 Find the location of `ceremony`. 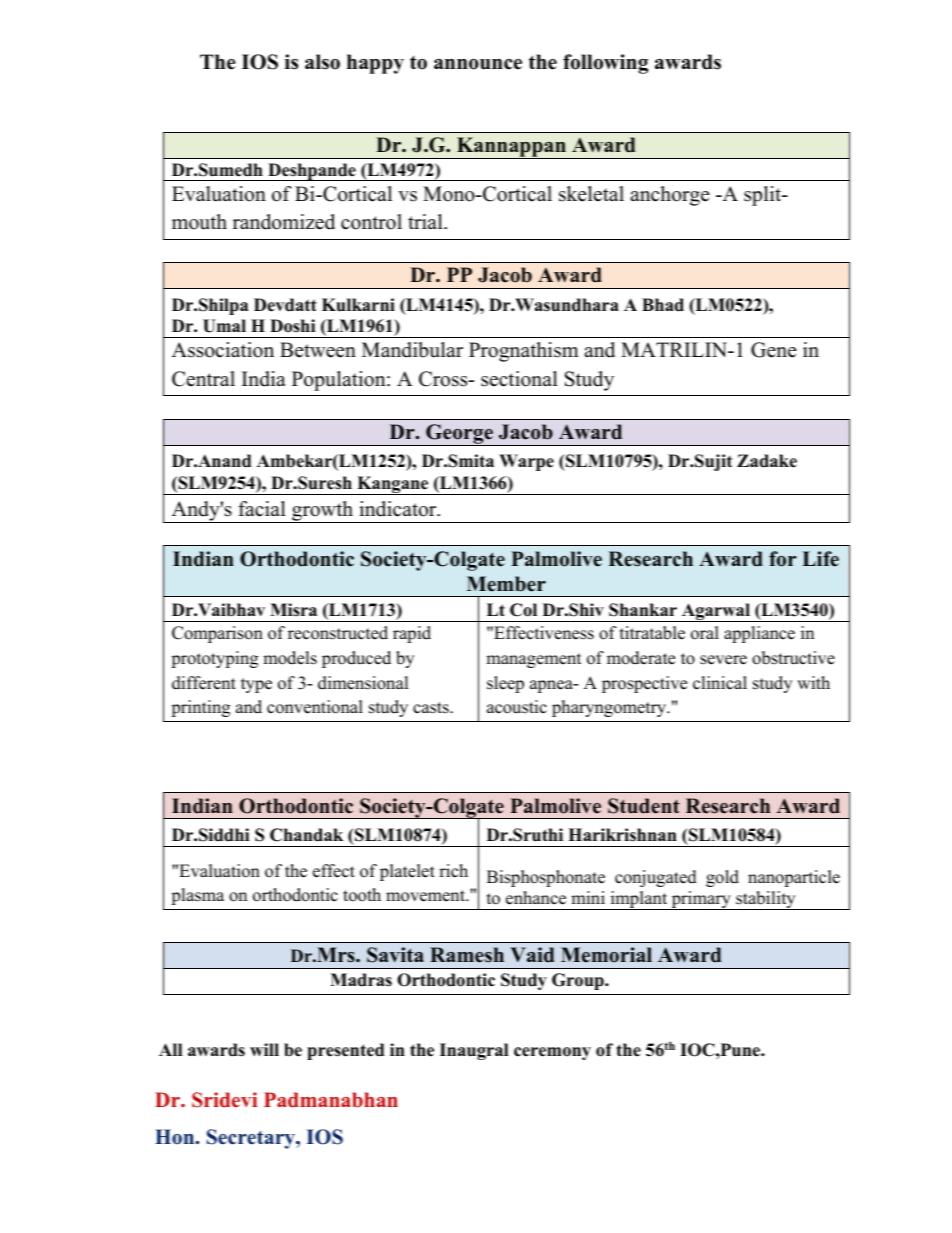

ceremony is located at coordinates (552, 1053).
